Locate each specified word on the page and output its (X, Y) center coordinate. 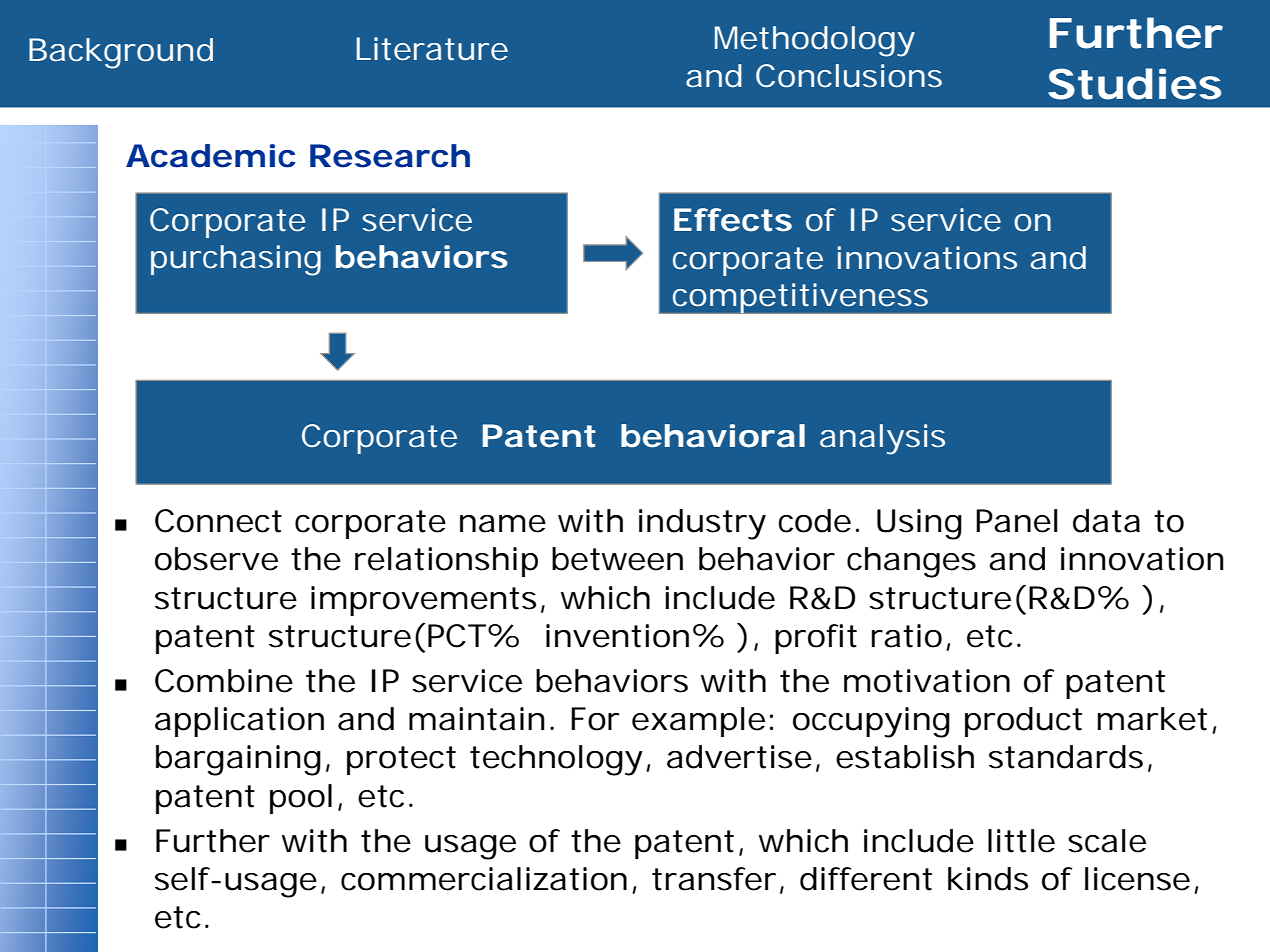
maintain (480, 719)
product (1023, 722)
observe (216, 559)
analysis (882, 439)
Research (390, 156)
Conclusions (849, 76)
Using (919, 524)
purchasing (236, 260)
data (1106, 521)
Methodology (815, 41)
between (617, 559)
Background (121, 53)
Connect (218, 521)
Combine (224, 681)
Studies (1134, 84)
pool (301, 799)
